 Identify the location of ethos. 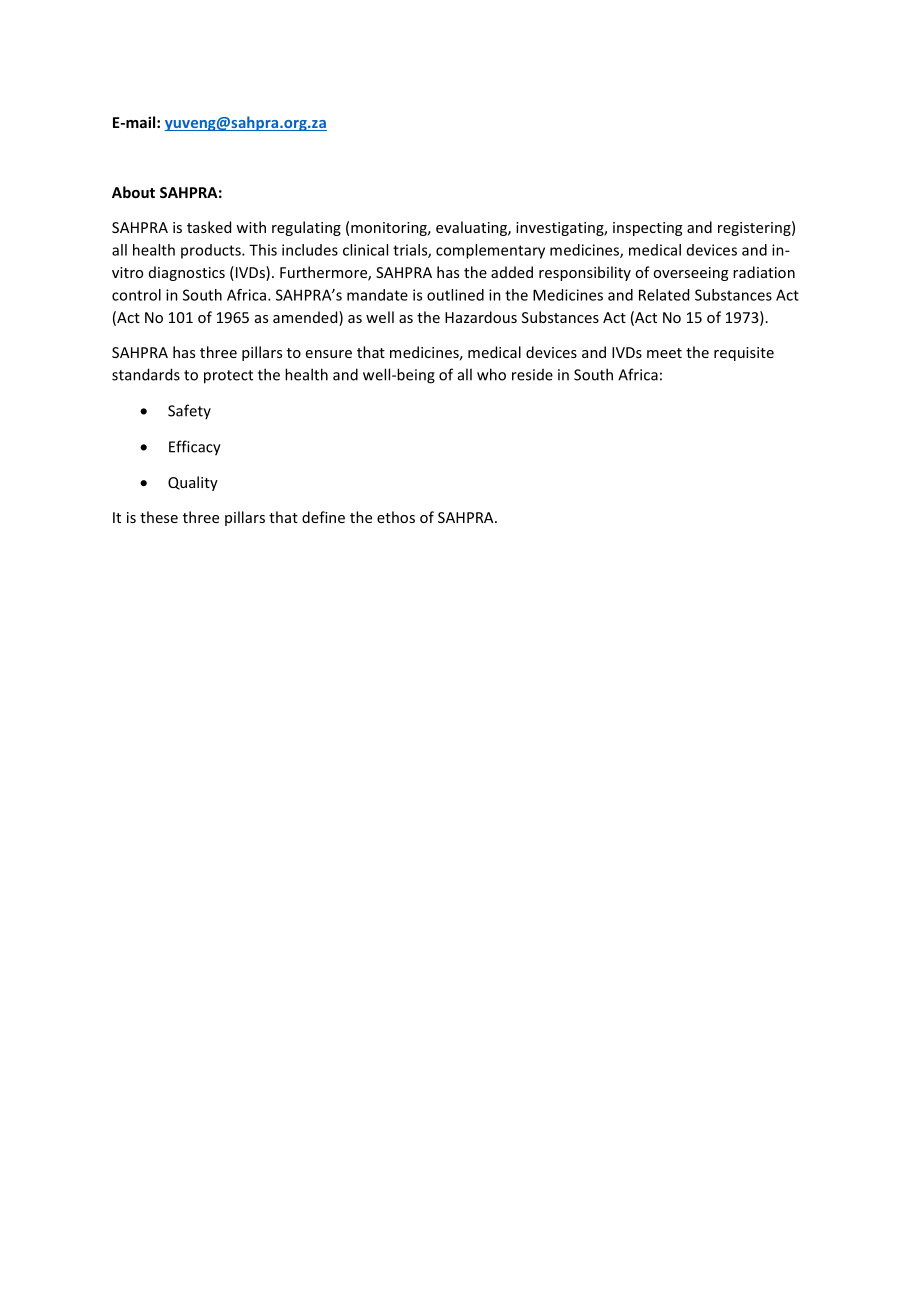
(396, 517).
